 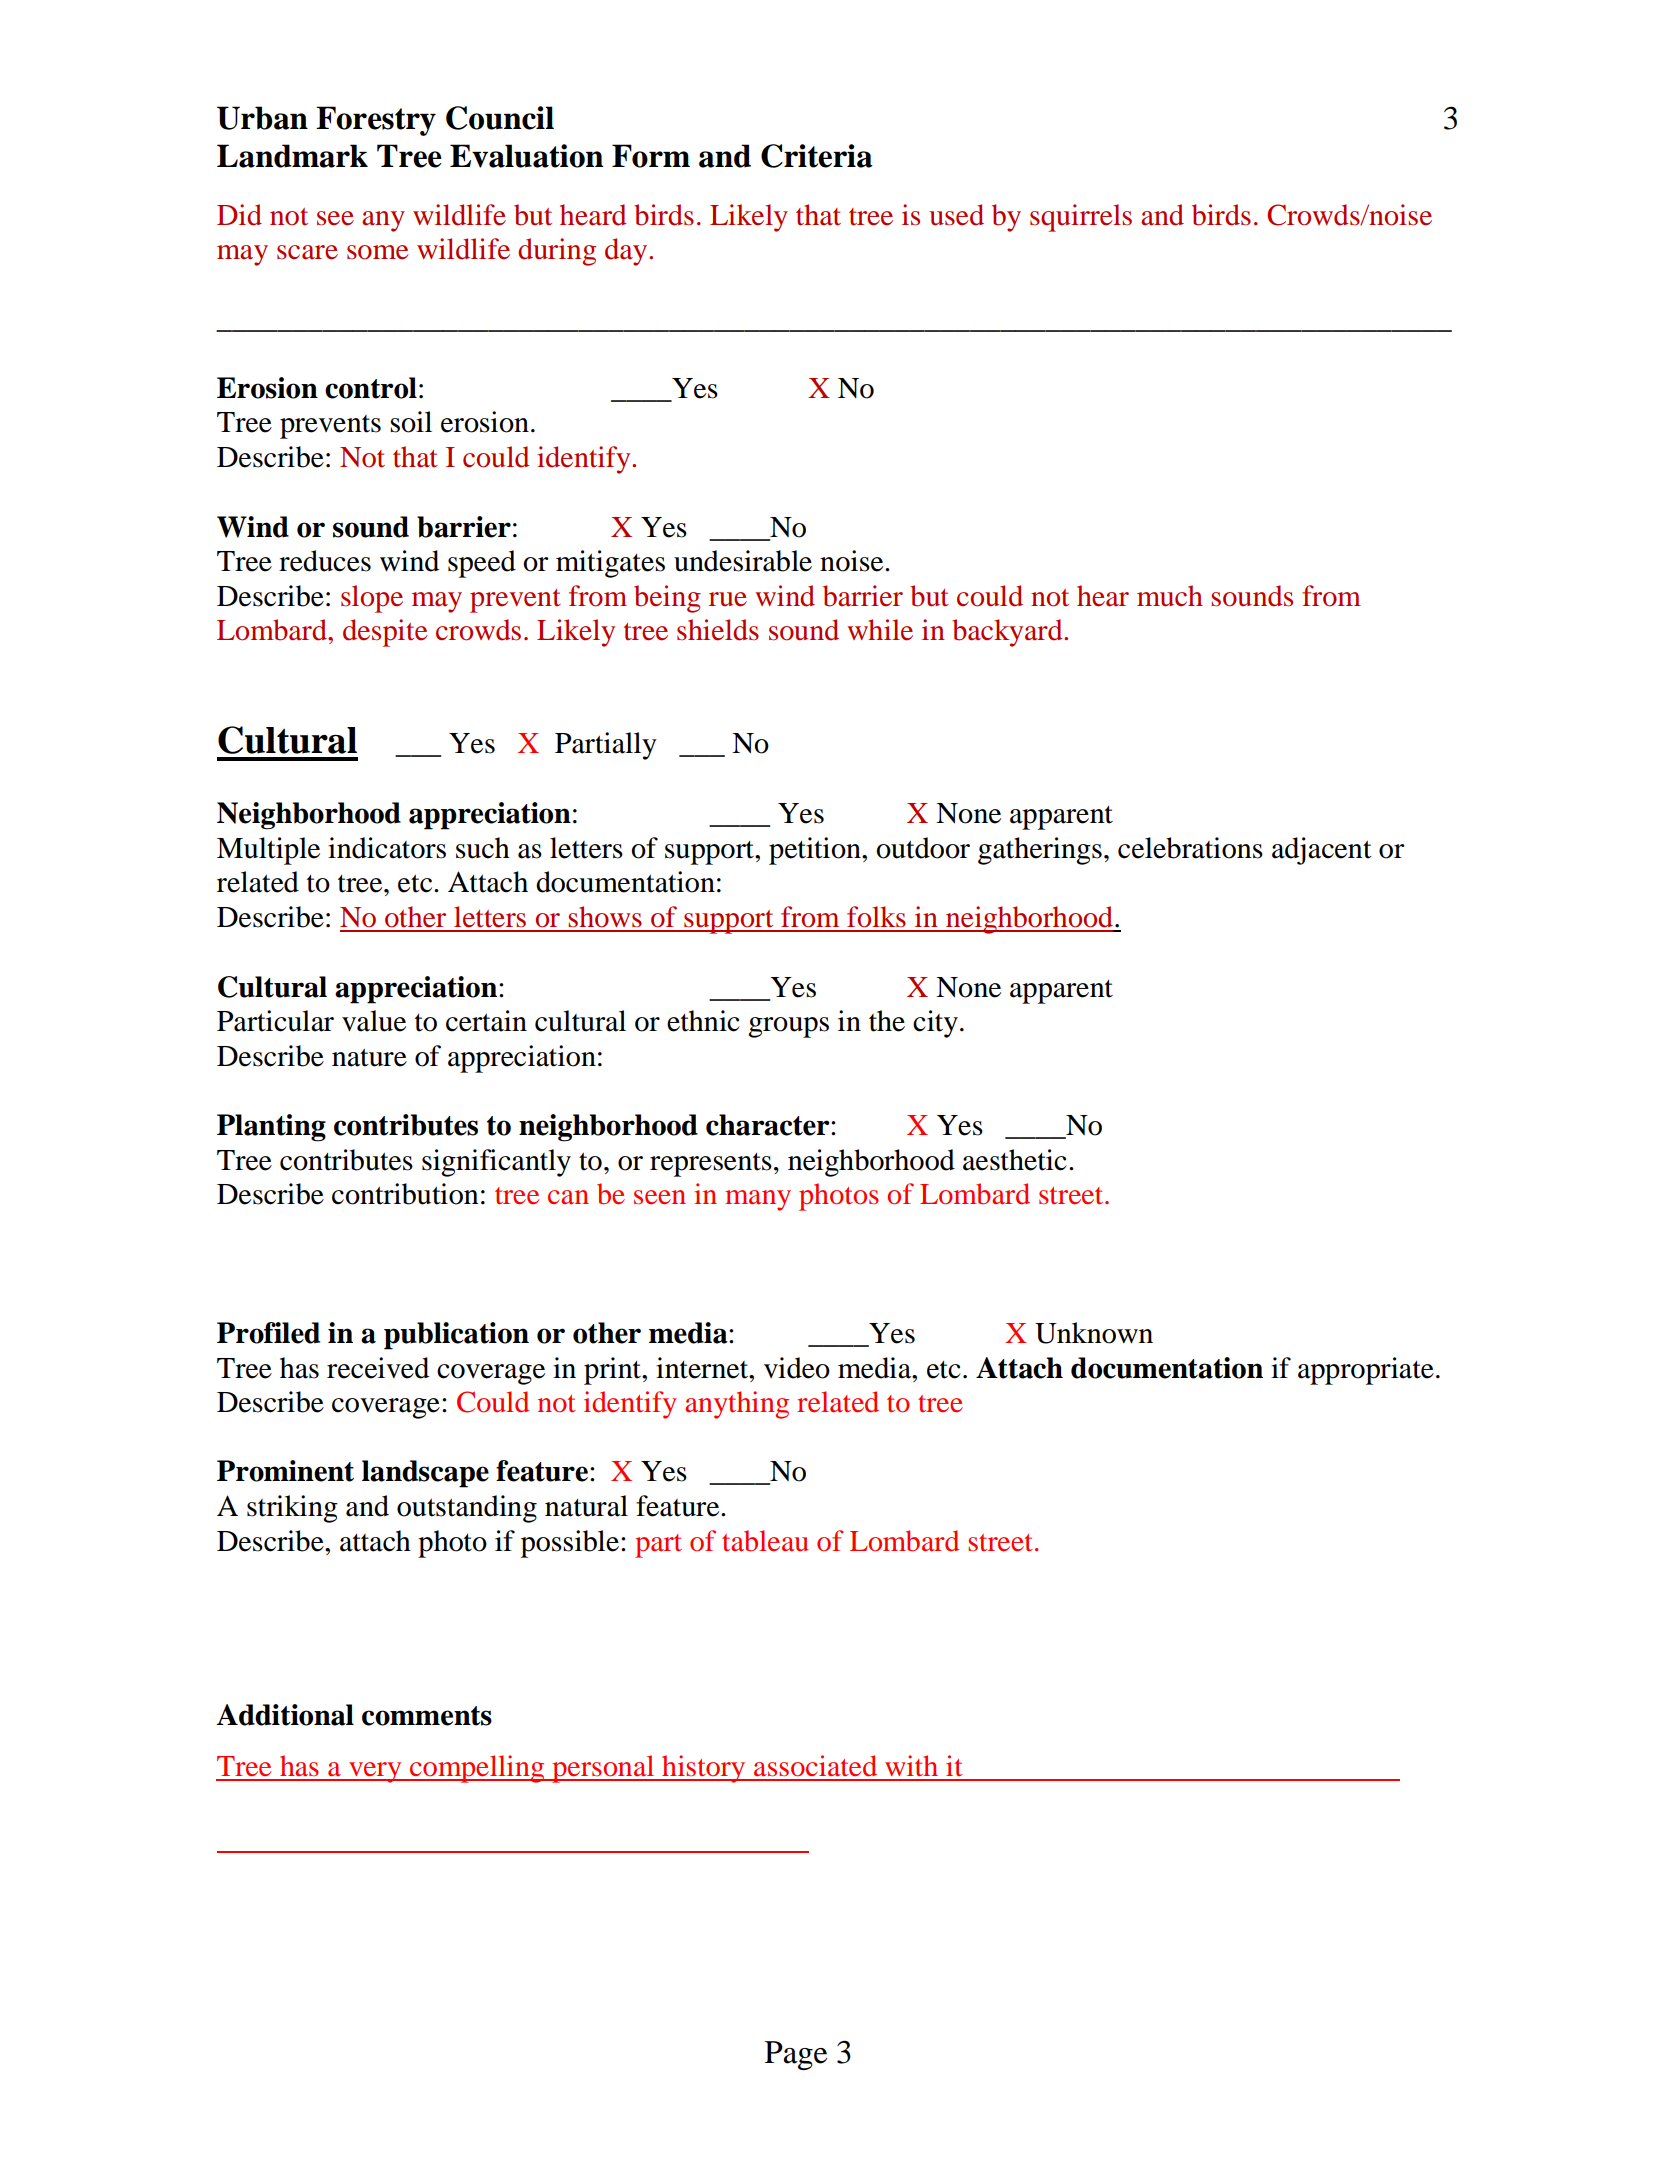 I want to click on history, so click(x=704, y=1769).
